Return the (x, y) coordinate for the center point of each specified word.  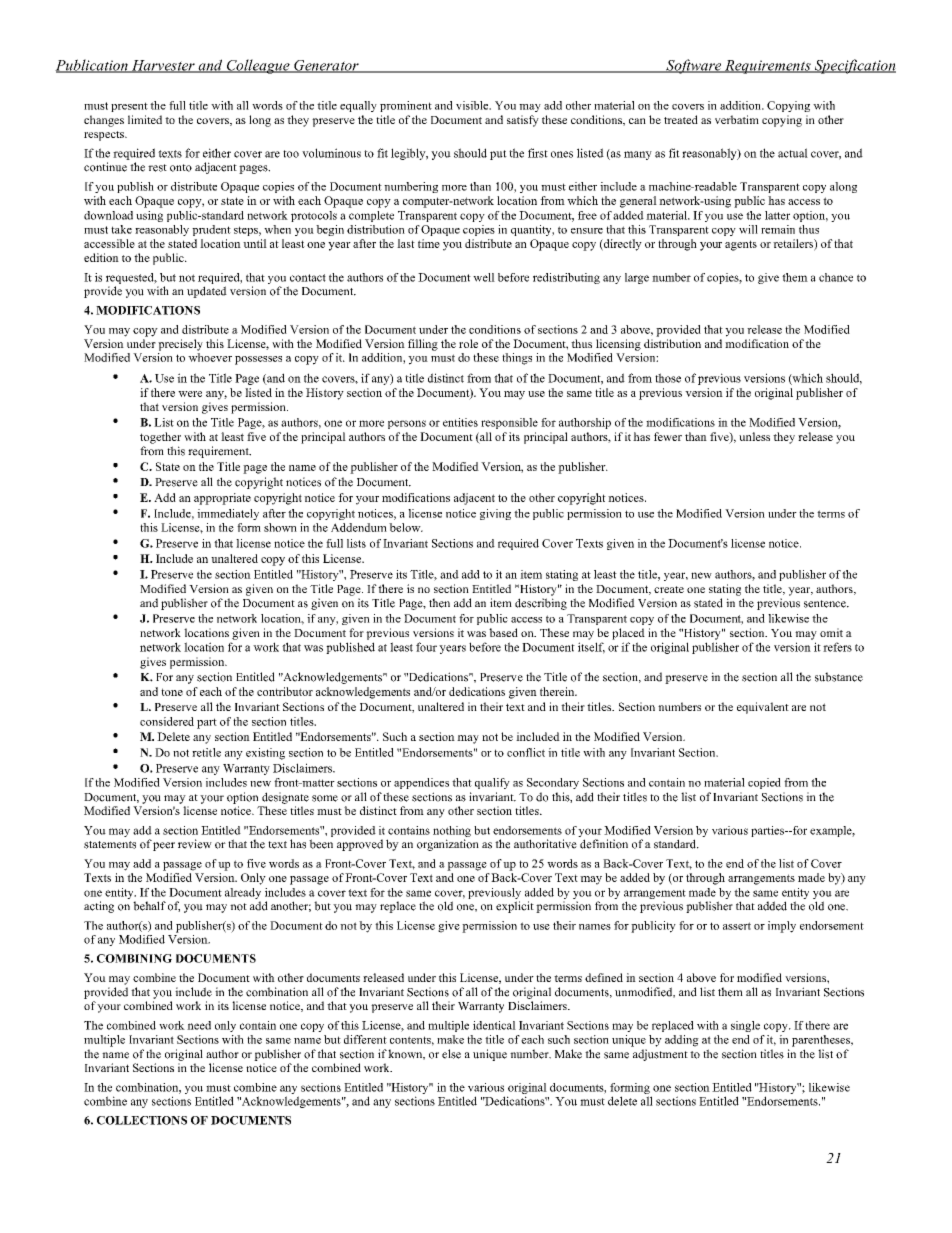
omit (831, 632)
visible (473, 105)
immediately (228, 514)
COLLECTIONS (142, 1120)
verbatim (737, 119)
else (451, 1054)
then (439, 603)
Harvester (163, 66)
